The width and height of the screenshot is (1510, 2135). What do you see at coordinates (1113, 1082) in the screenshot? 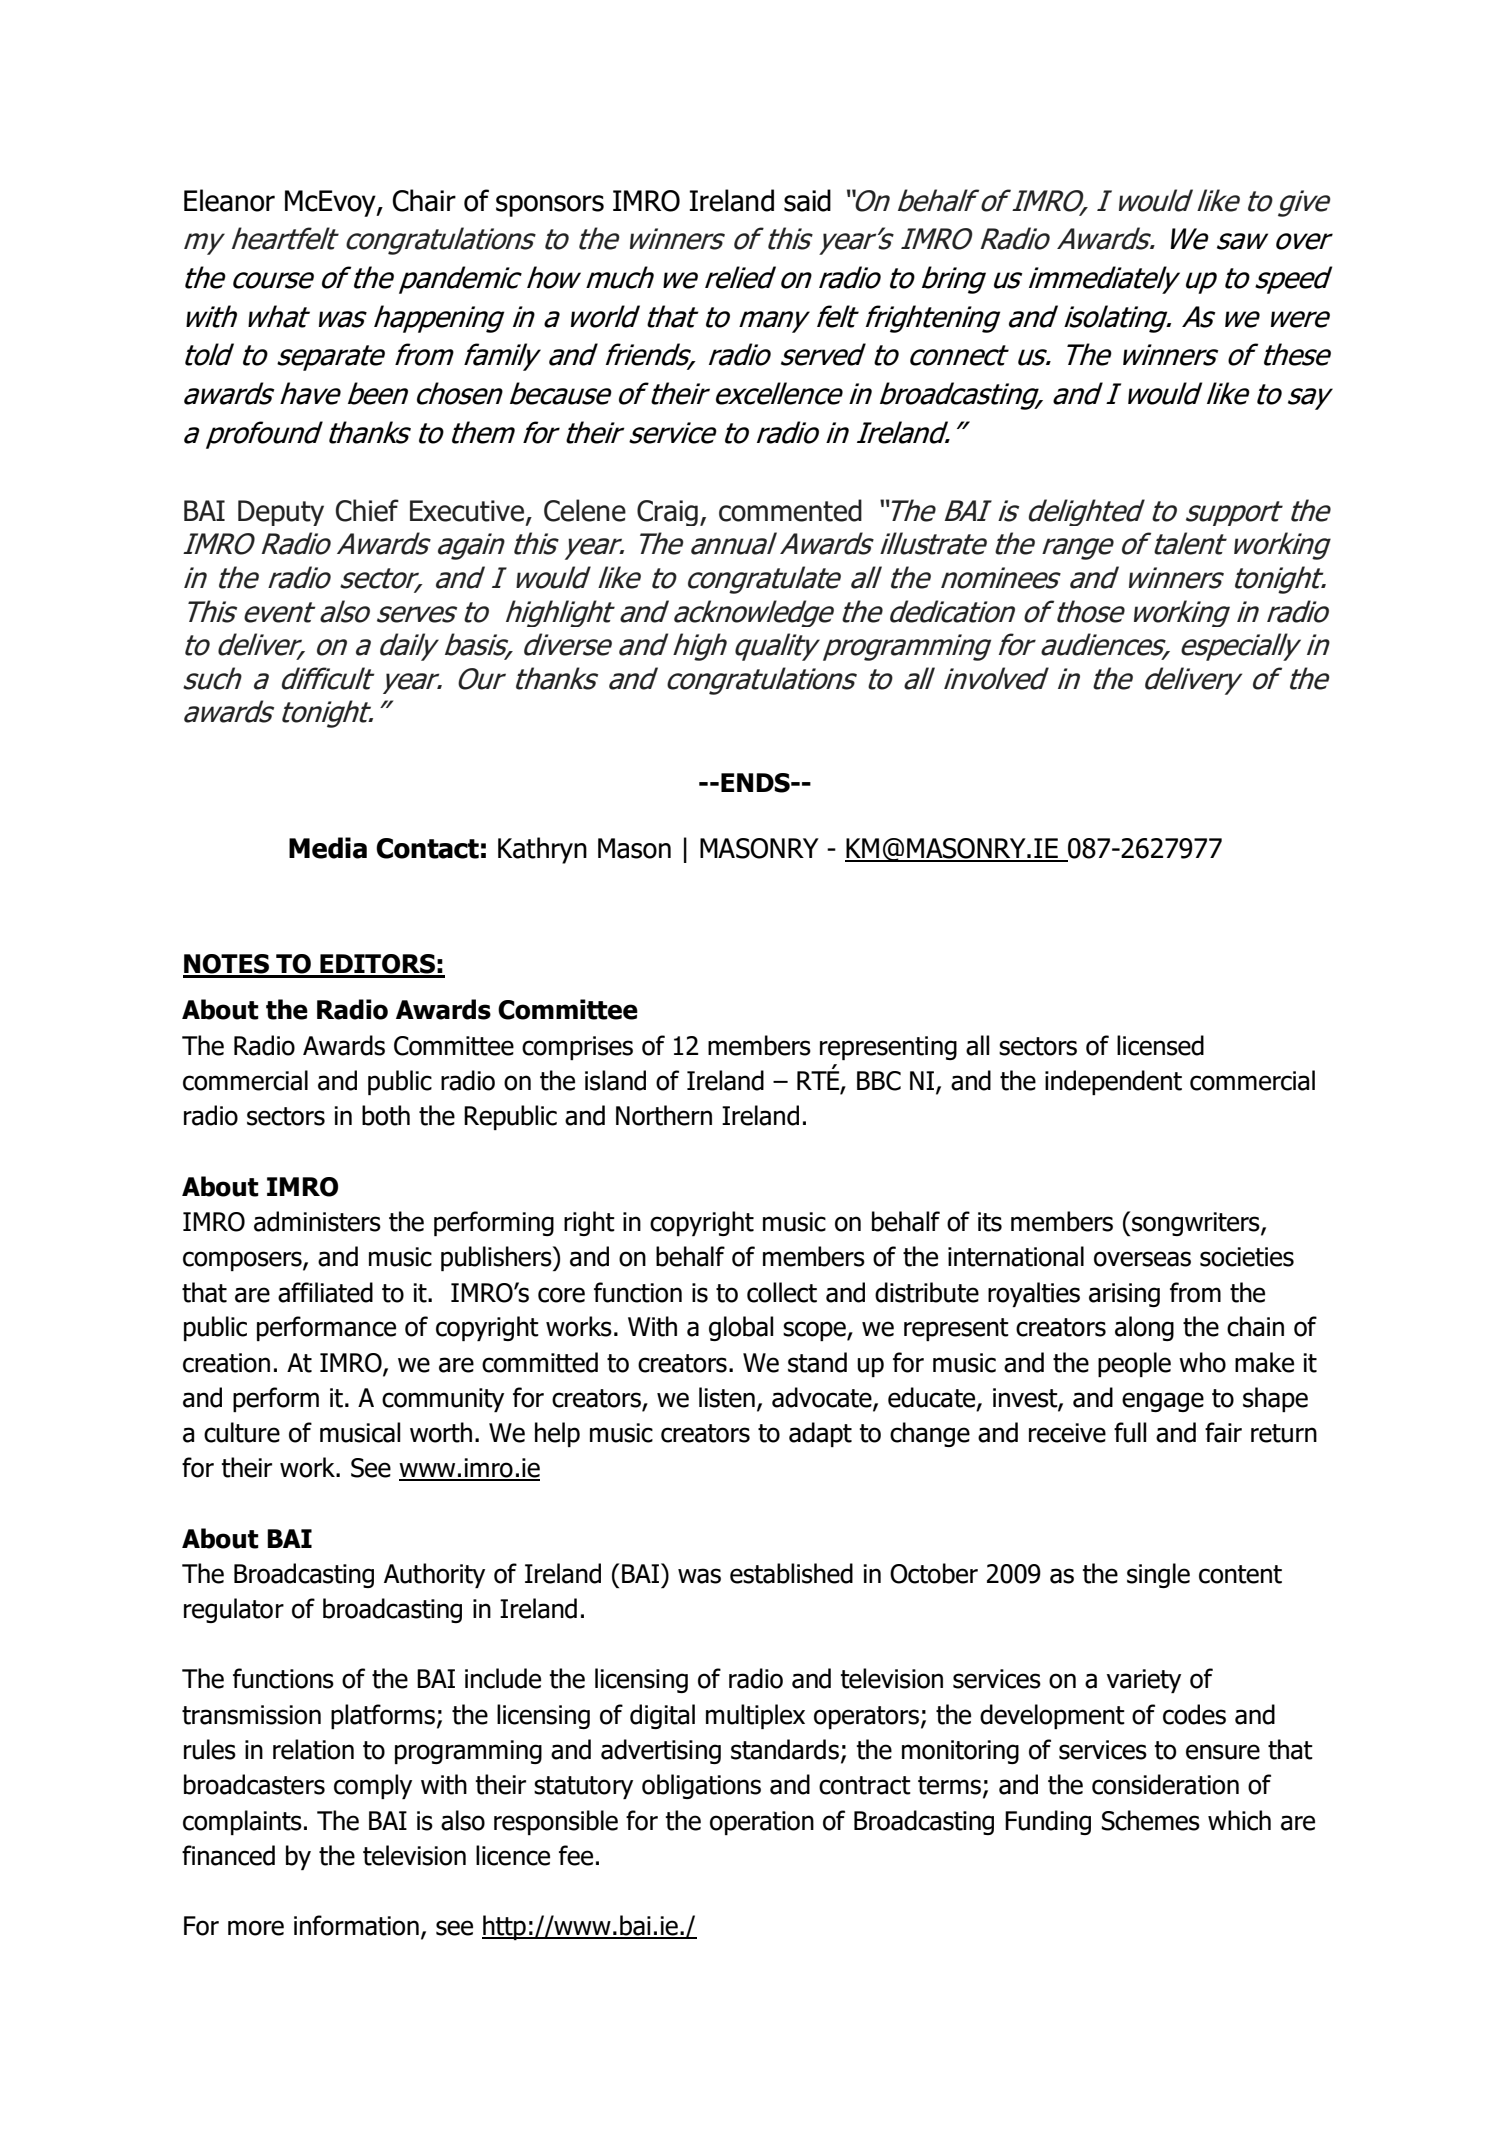
I see `independent` at bounding box center [1113, 1082].
